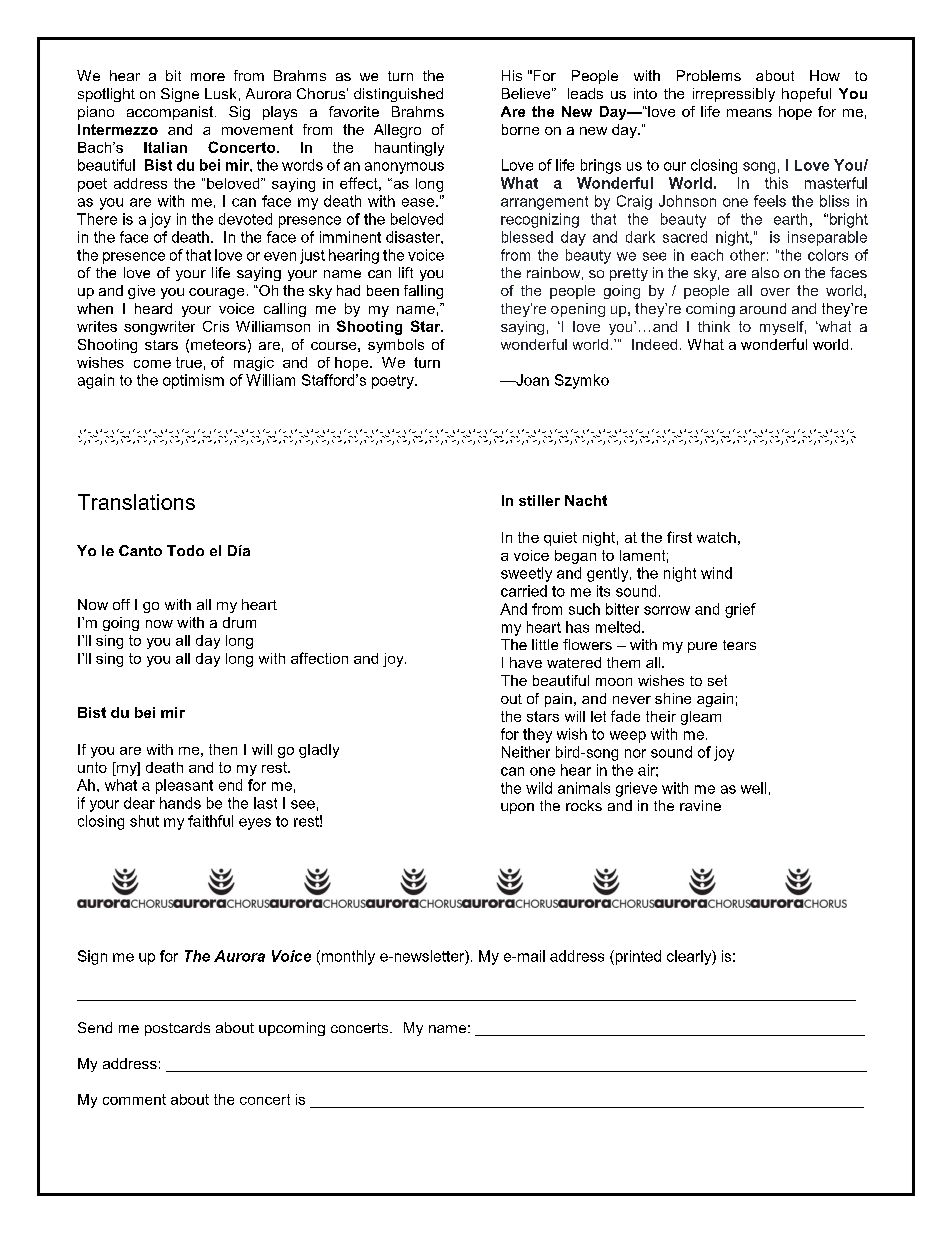 The height and width of the image is (1233, 952). What do you see at coordinates (700, 805) in the image?
I see `ravine` at bounding box center [700, 805].
